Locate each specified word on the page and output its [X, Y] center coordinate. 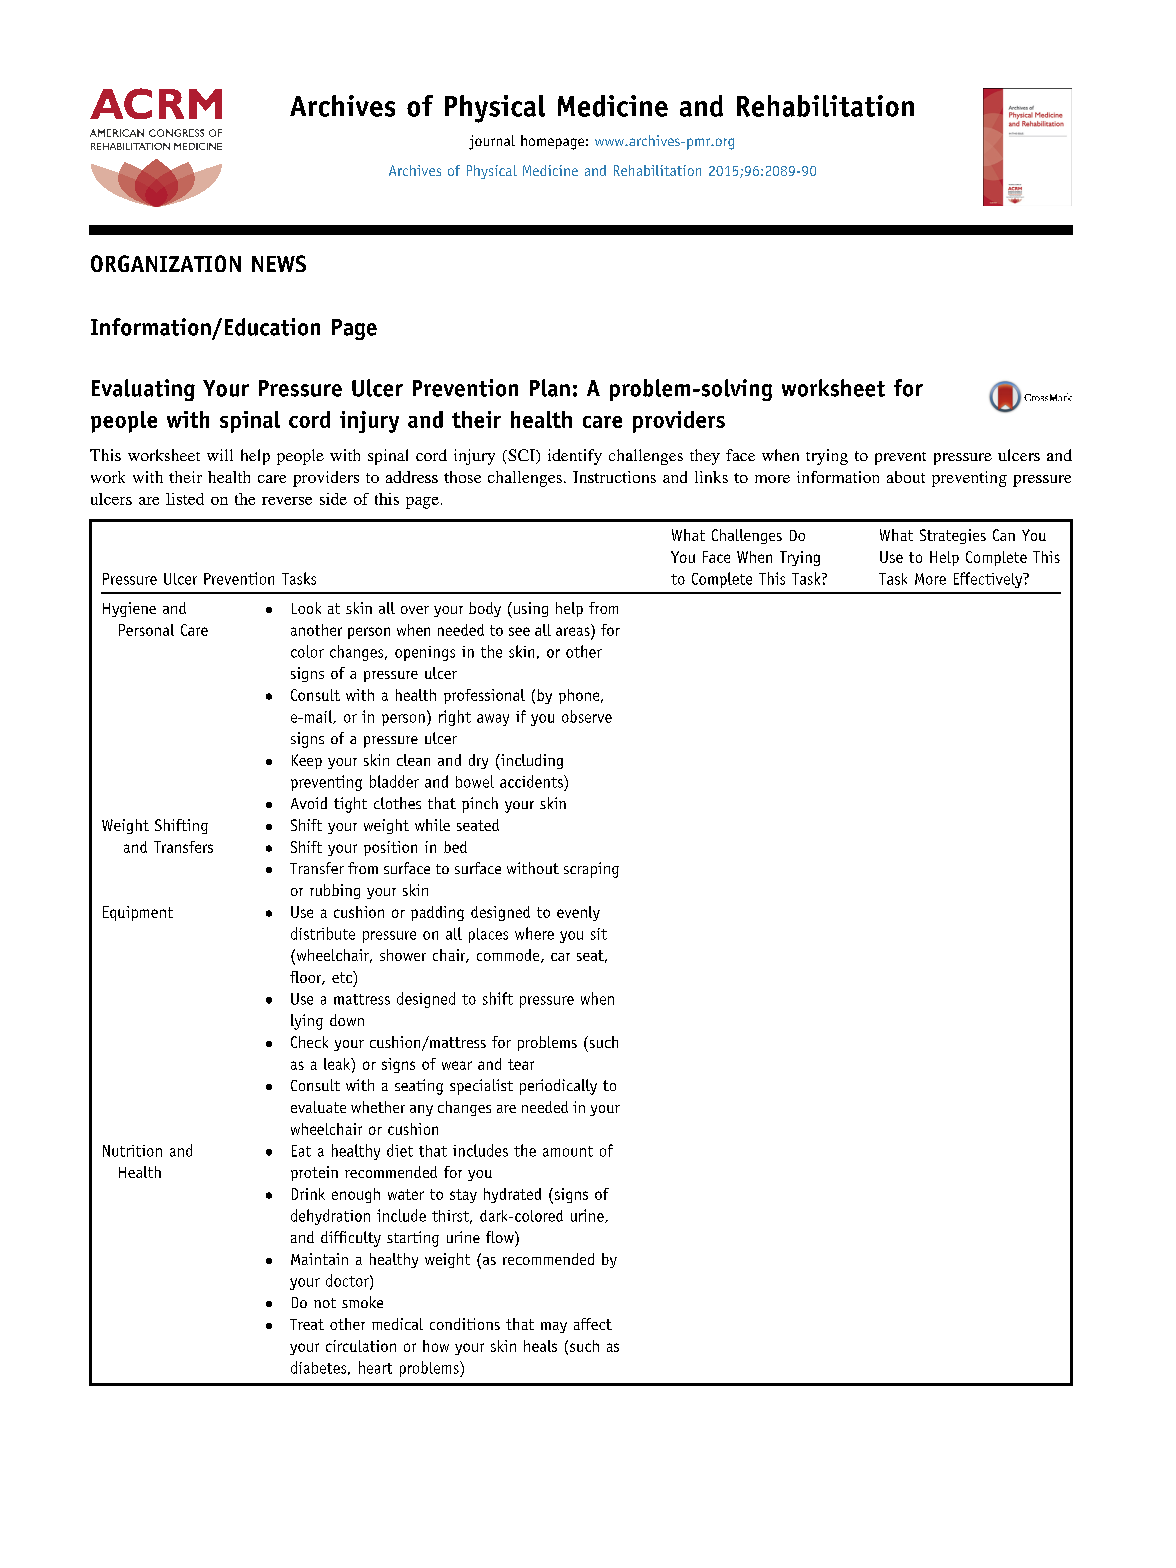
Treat [307, 1324]
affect [593, 1324]
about [906, 477]
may [554, 1327]
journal [492, 142]
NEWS [279, 263]
